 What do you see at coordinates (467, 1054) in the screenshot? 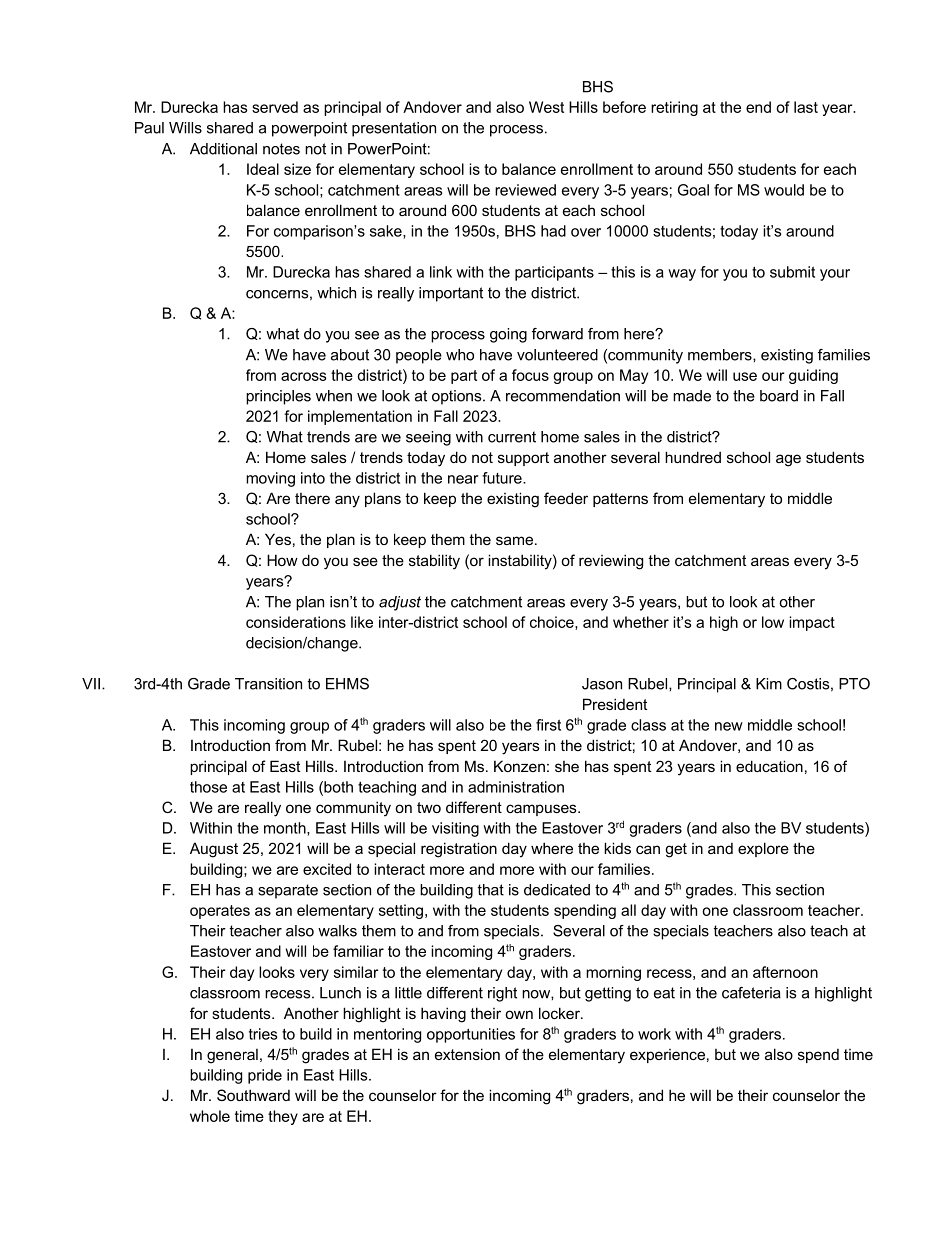
I see `extension` at bounding box center [467, 1054].
